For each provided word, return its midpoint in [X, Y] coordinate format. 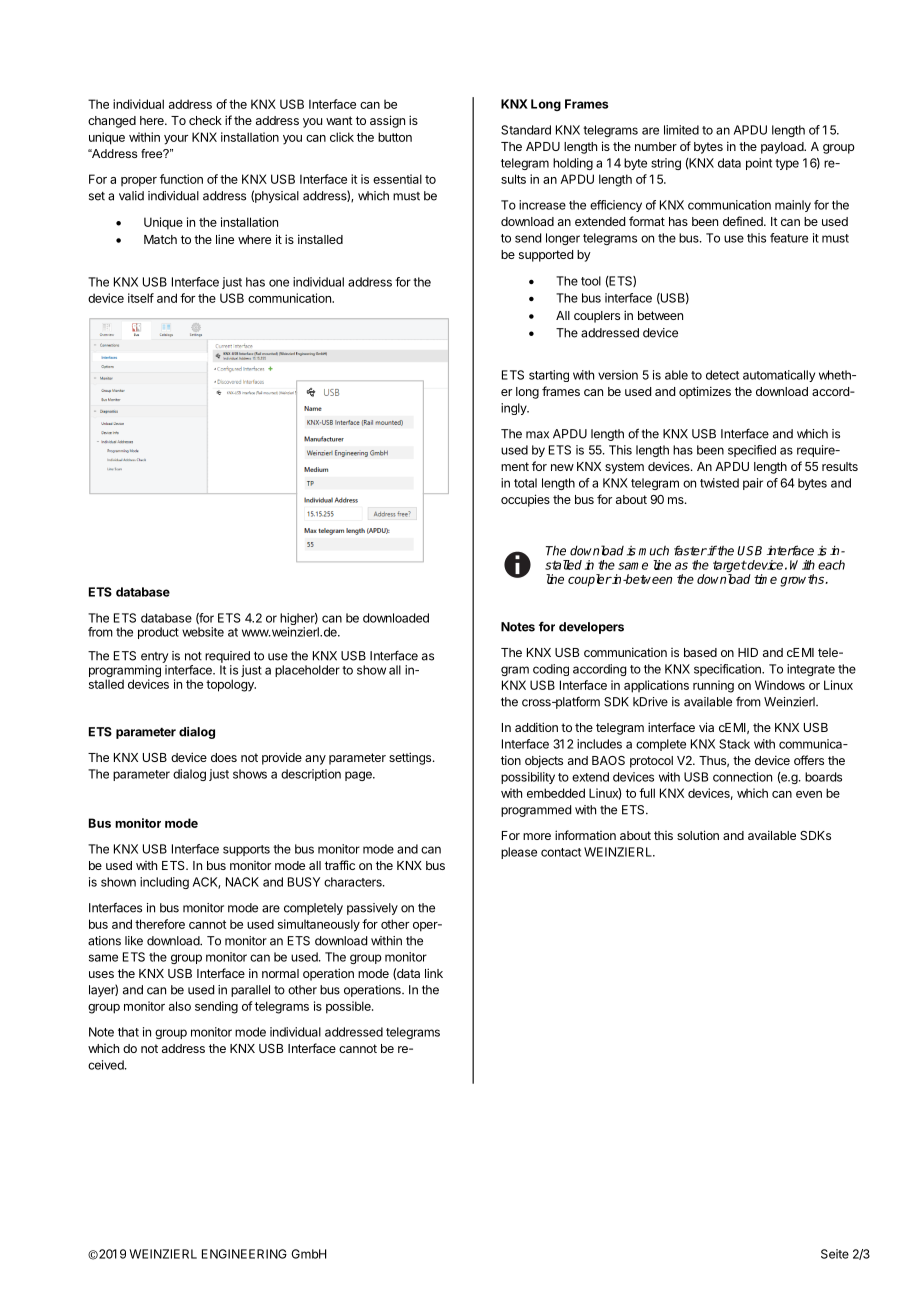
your [176, 140]
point [759, 164]
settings [410, 758]
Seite [835, 1254]
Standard [526, 130]
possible [349, 1007]
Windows [780, 685]
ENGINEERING [244, 1254]
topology [231, 685]
